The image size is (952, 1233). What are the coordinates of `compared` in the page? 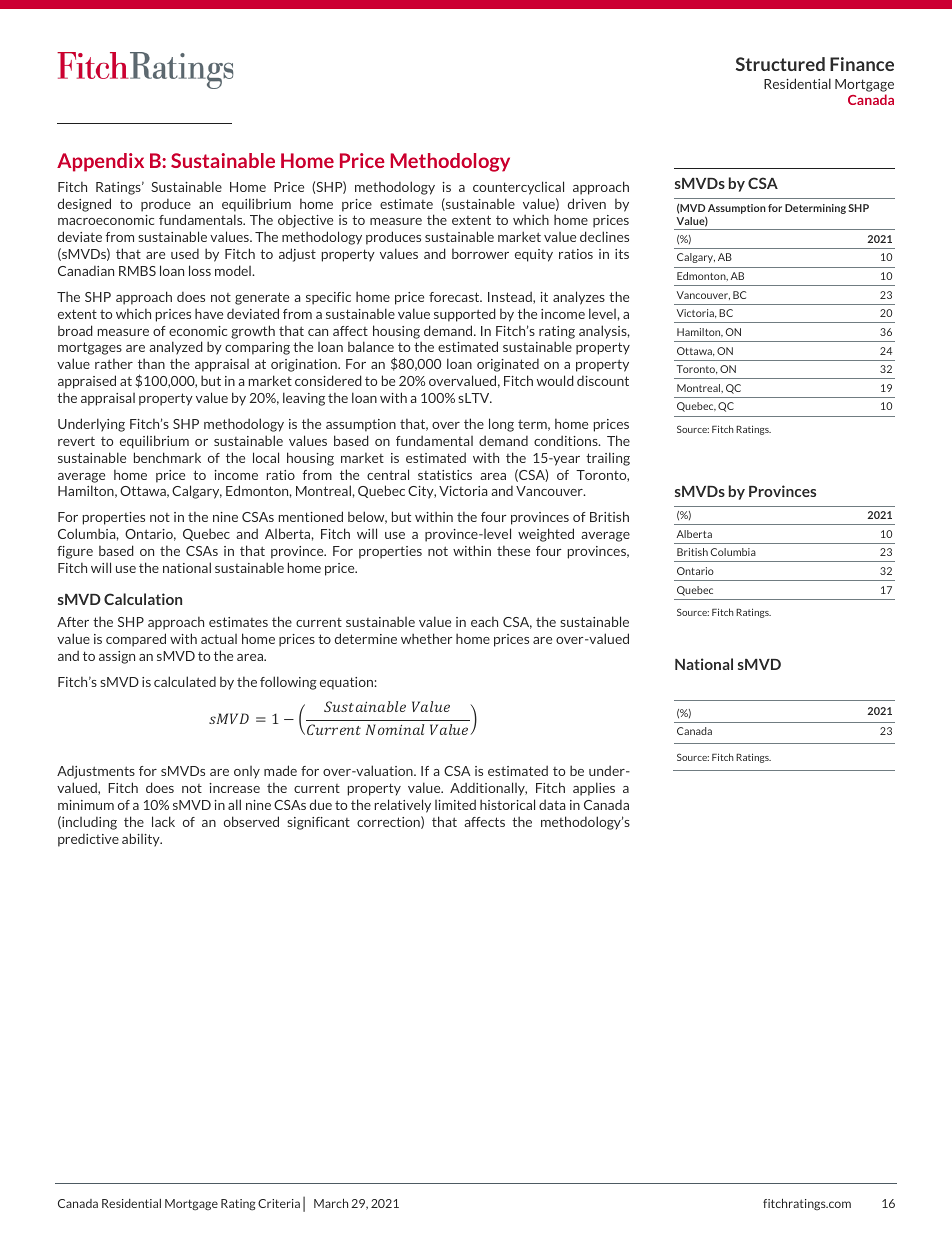 It's located at (136, 640).
